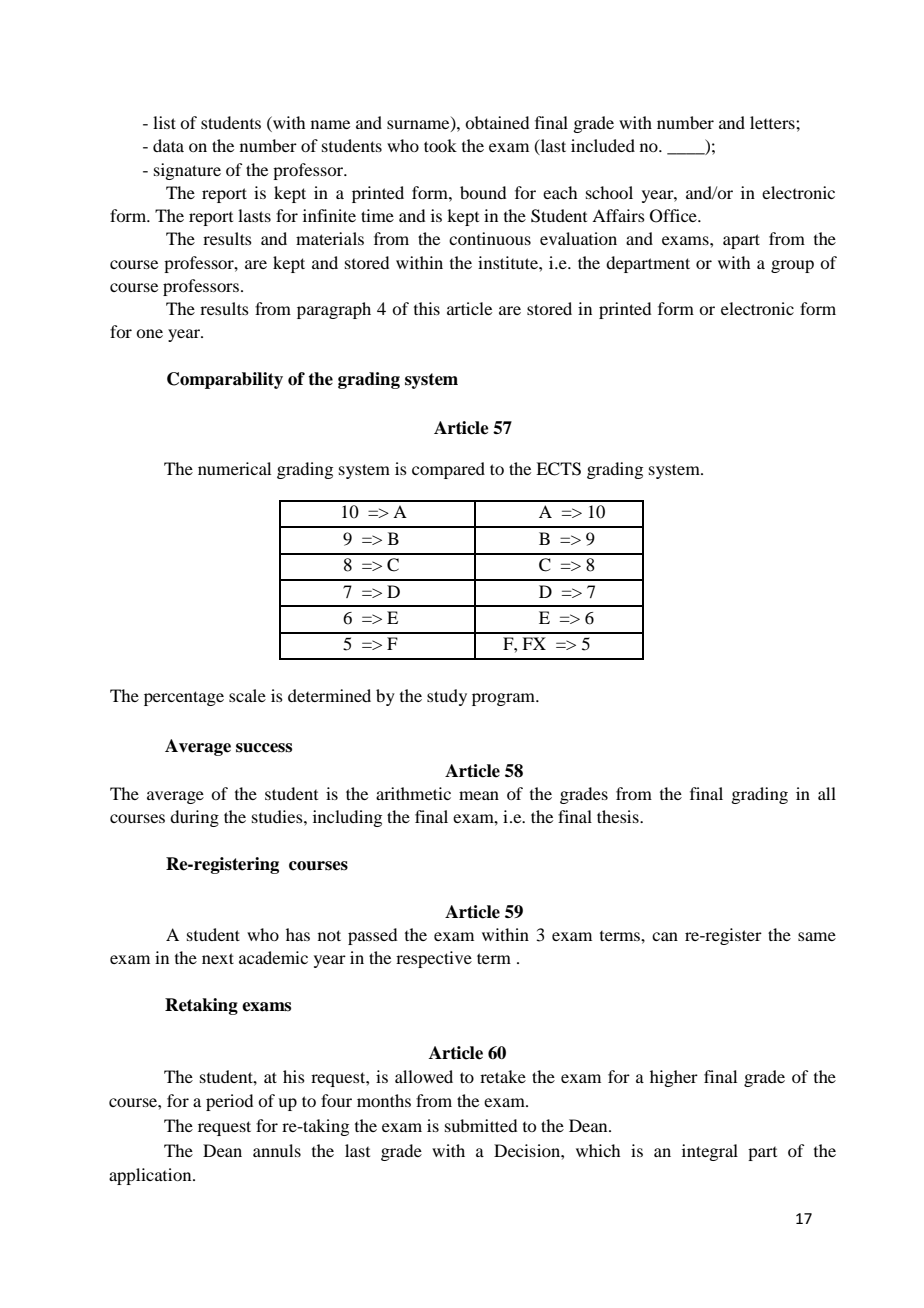 The height and width of the screenshot is (1308, 924). What do you see at coordinates (234, 468) in the screenshot?
I see `numerical` at bounding box center [234, 468].
